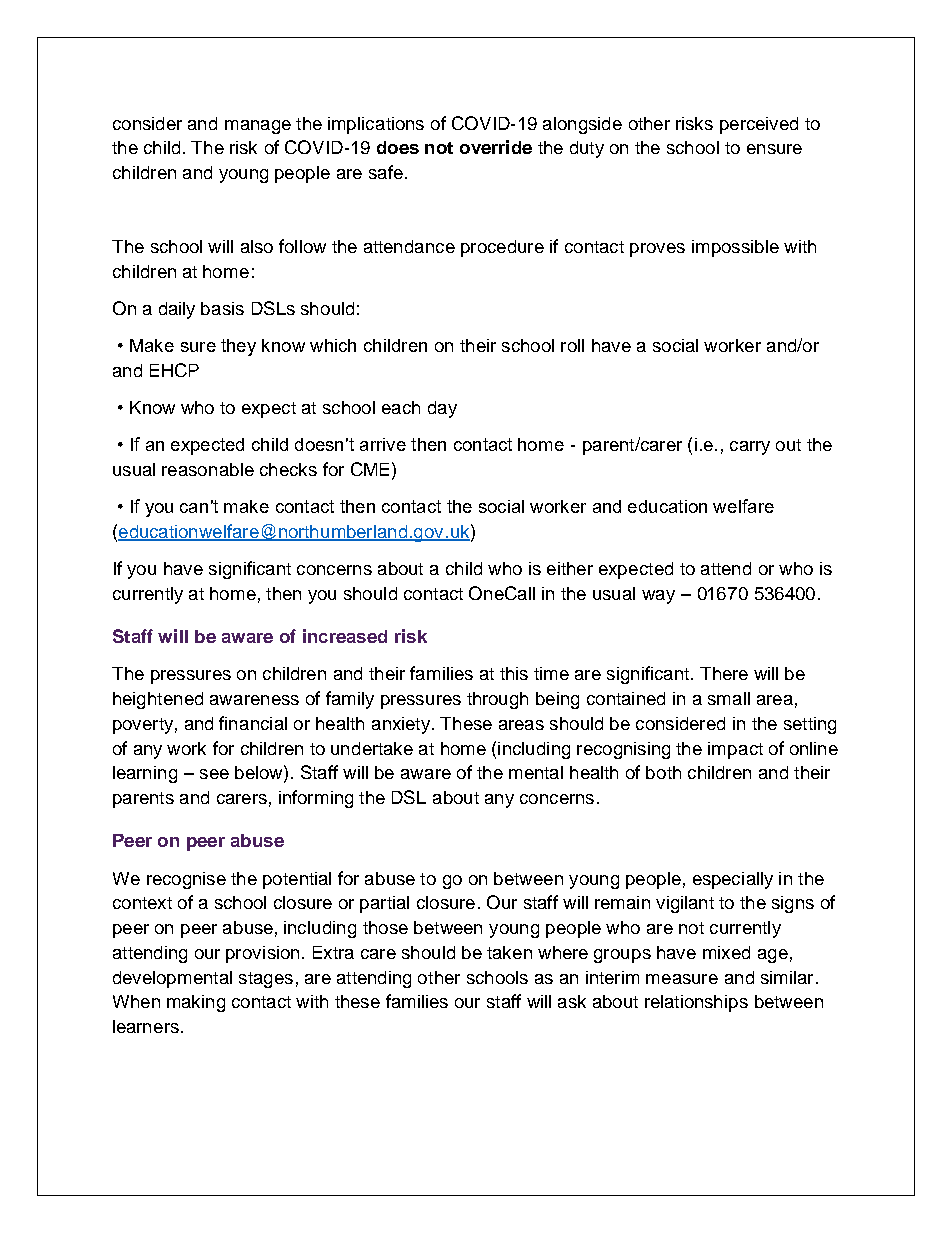 This image has height=1233, width=952. Describe the element at coordinates (496, 147) in the image. I see `override` at that location.
